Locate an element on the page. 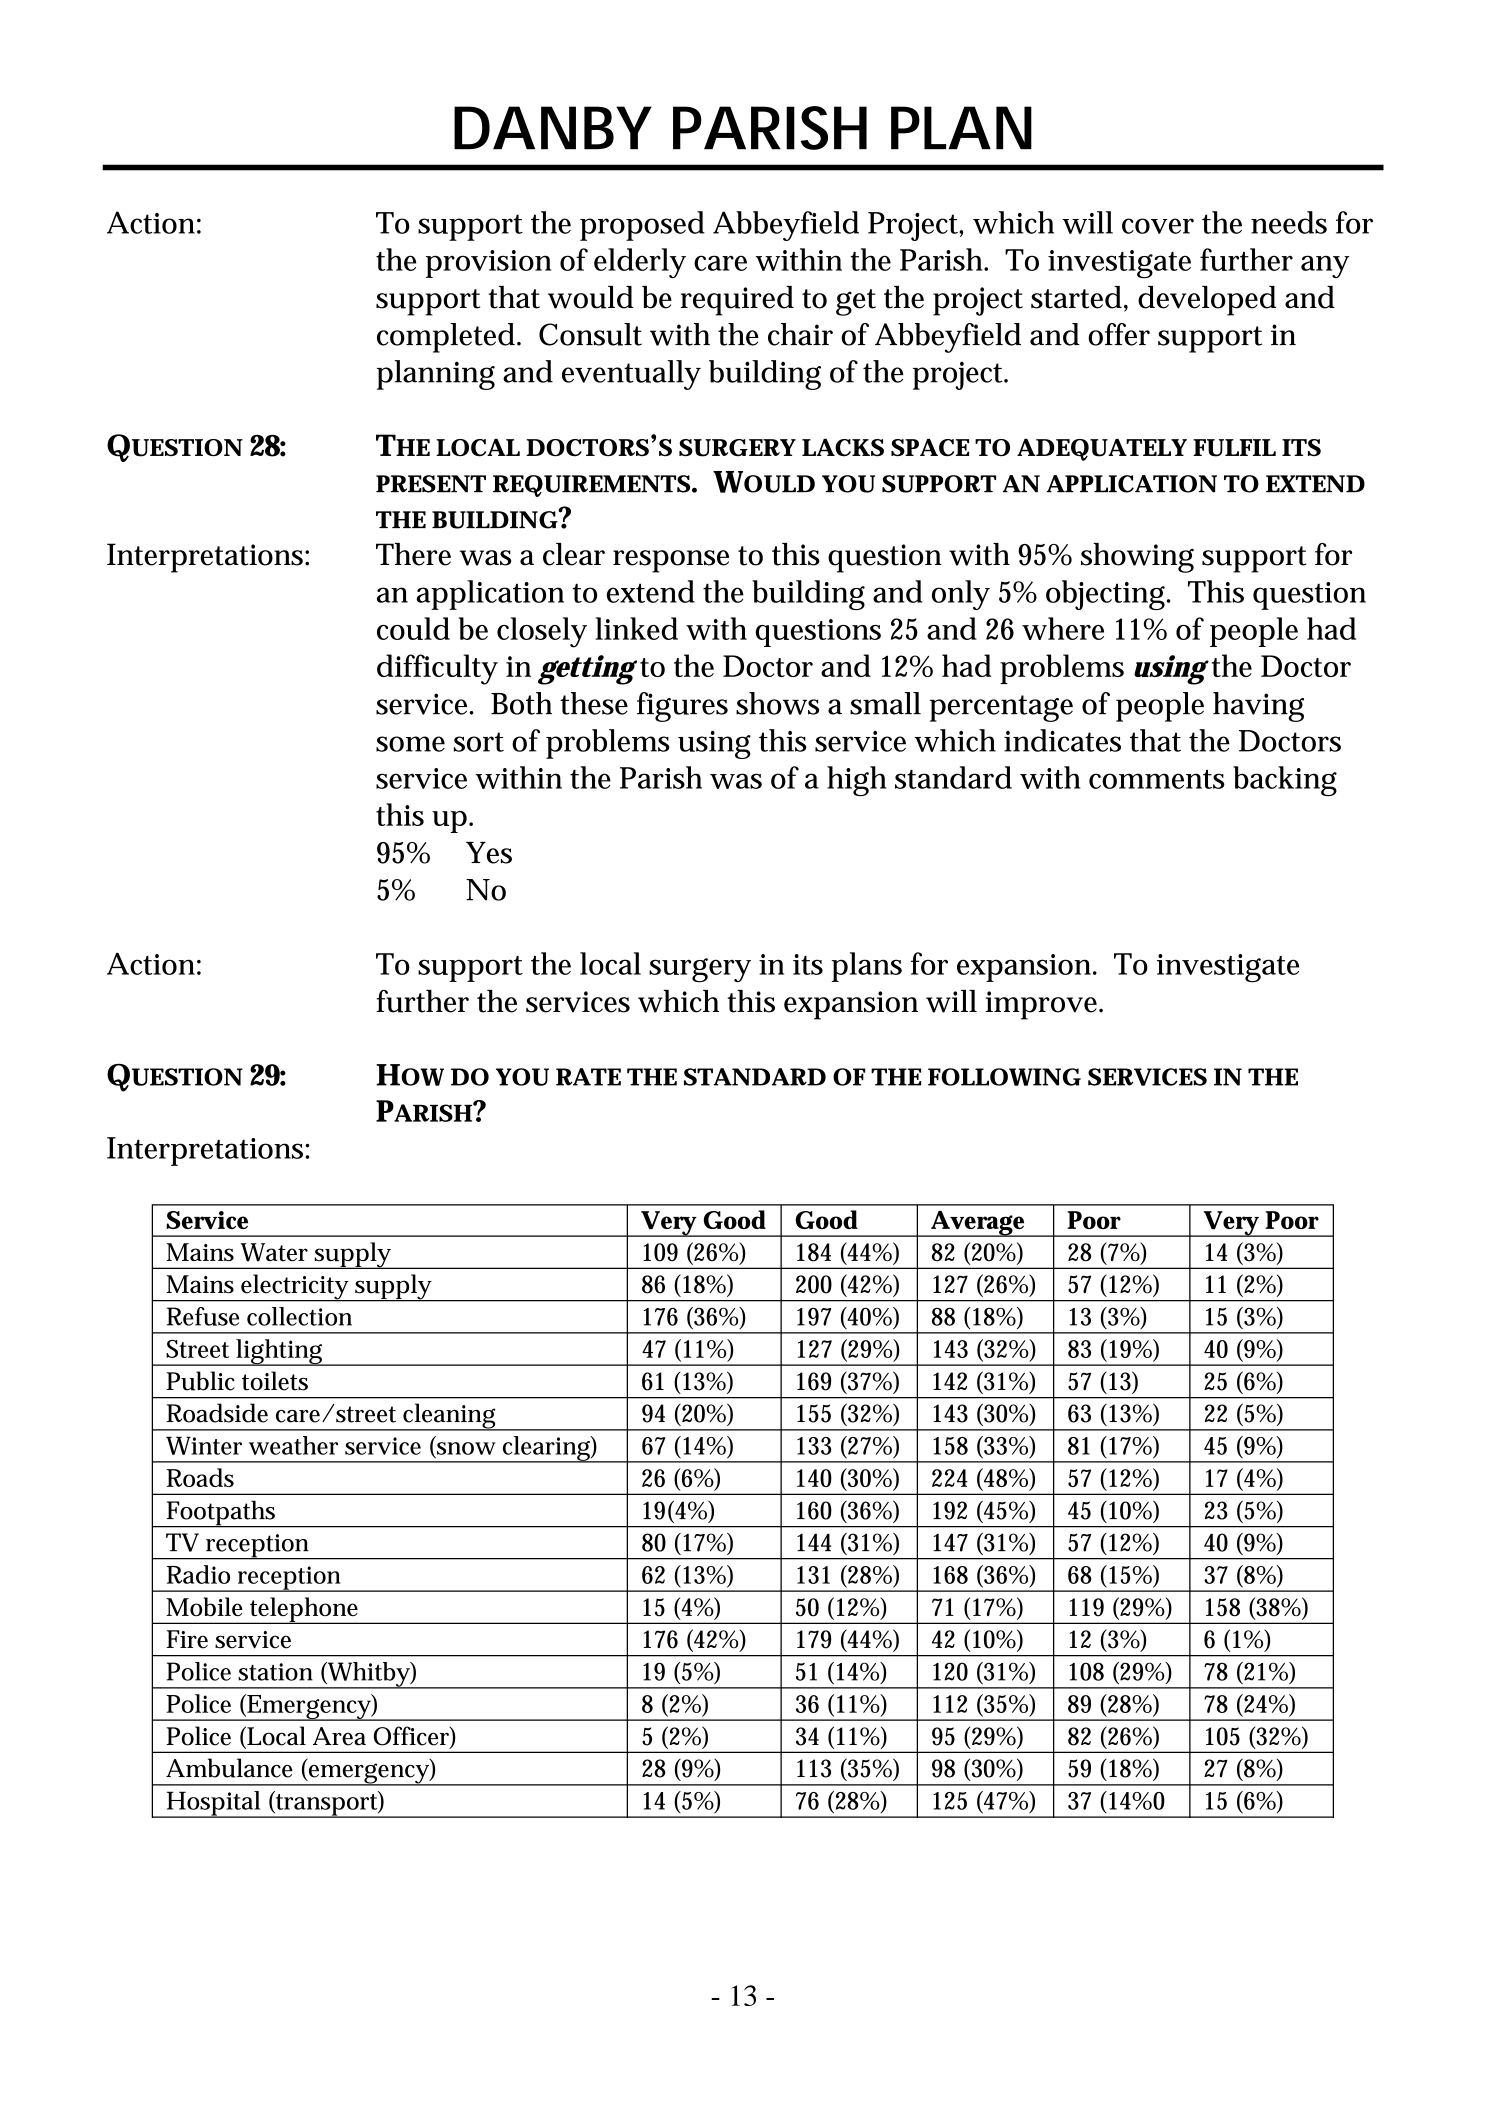 The height and width of the image is (2102, 1485). Yes is located at coordinates (489, 853).
